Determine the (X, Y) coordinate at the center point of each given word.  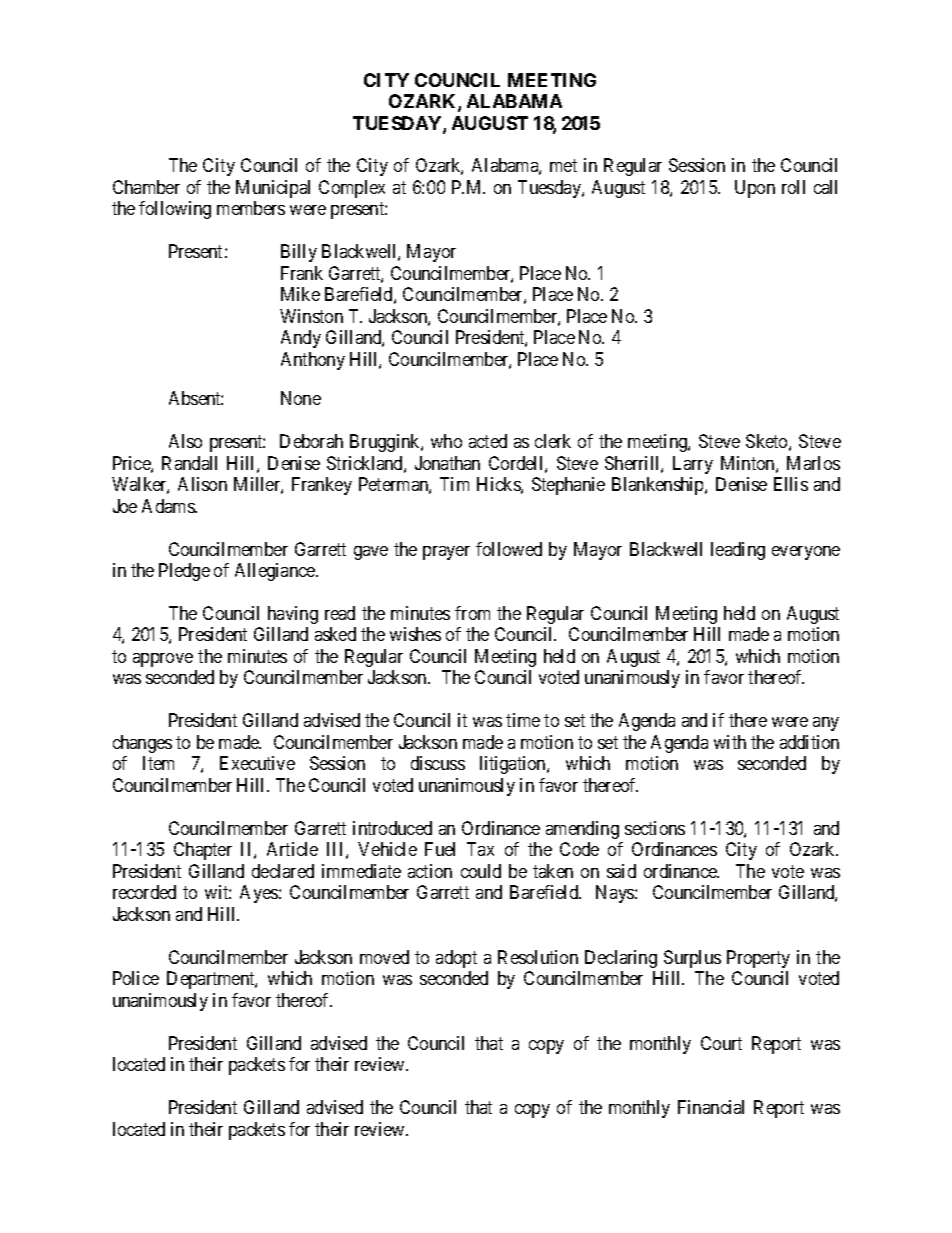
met (563, 166)
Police (136, 978)
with (730, 742)
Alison (202, 484)
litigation (514, 765)
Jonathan (447, 463)
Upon (755, 189)
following (175, 210)
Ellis (791, 484)
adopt (456, 959)
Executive (257, 763)
